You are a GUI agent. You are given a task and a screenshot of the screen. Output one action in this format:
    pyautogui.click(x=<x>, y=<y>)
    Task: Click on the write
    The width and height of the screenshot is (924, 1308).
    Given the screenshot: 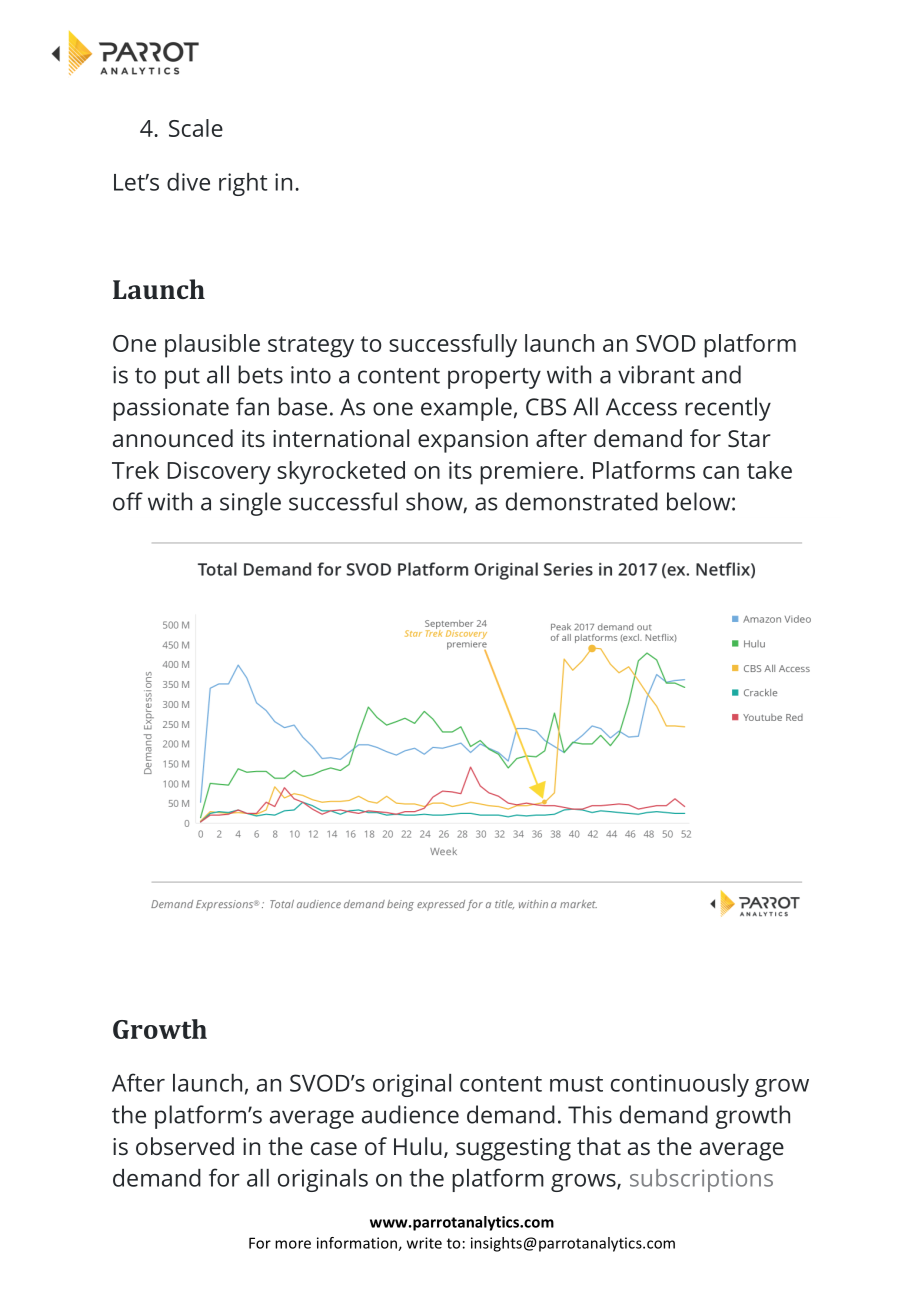 What is the action you would take?
    pyautogui.click(x=424, y=1243)
